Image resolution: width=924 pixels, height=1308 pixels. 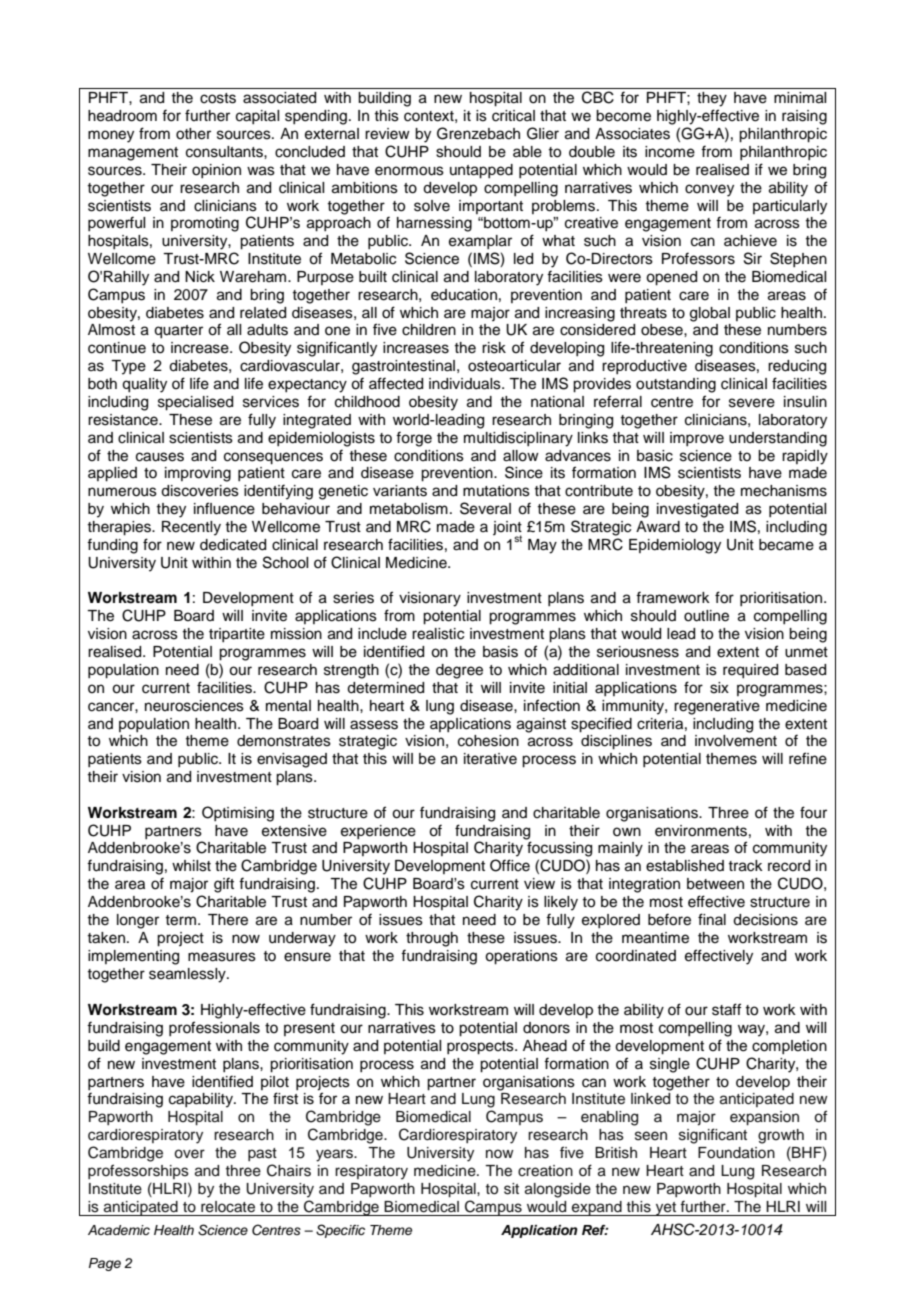 What do you see at coordinates (481, 1048) in the screenshot?
I see `prospects` at bounding box center [481, 1048].
